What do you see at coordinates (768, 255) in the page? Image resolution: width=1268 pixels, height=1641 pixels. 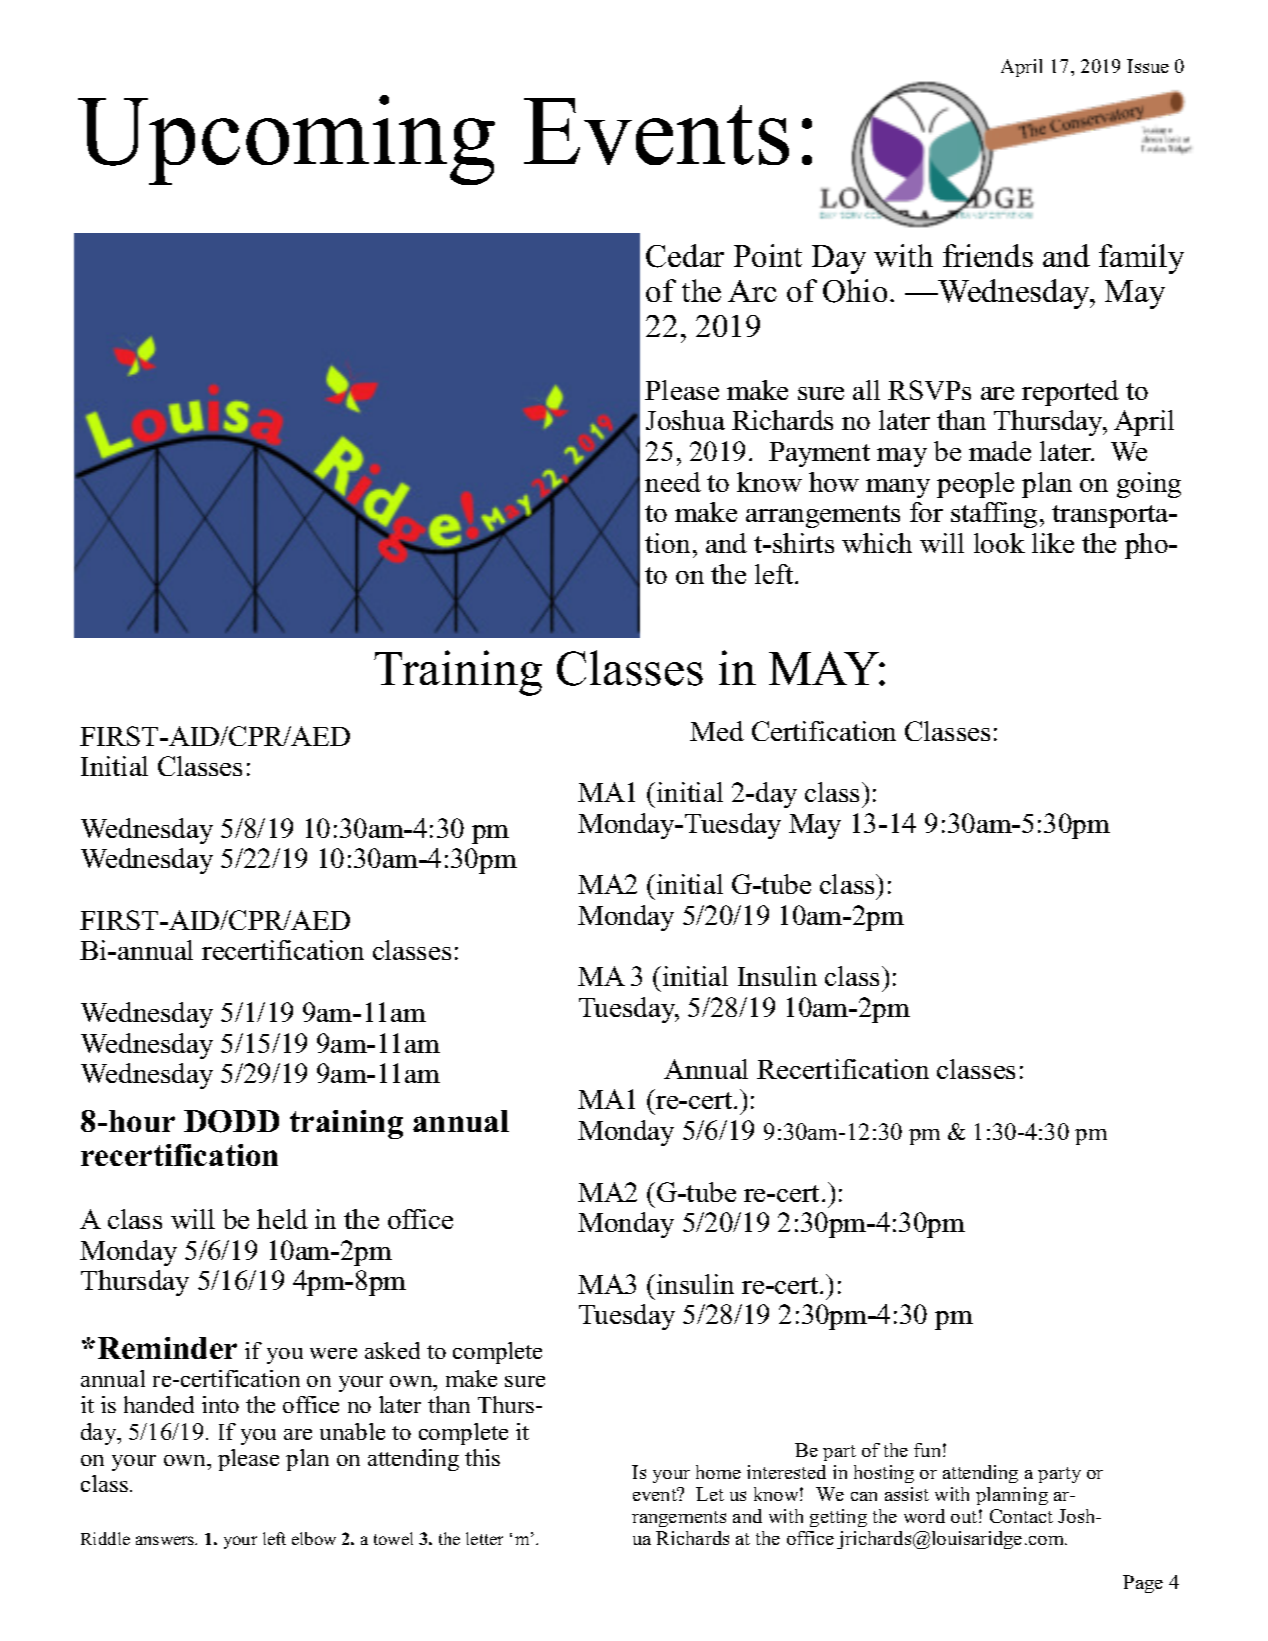 I see `Point` at bounding box center [768, 255].
